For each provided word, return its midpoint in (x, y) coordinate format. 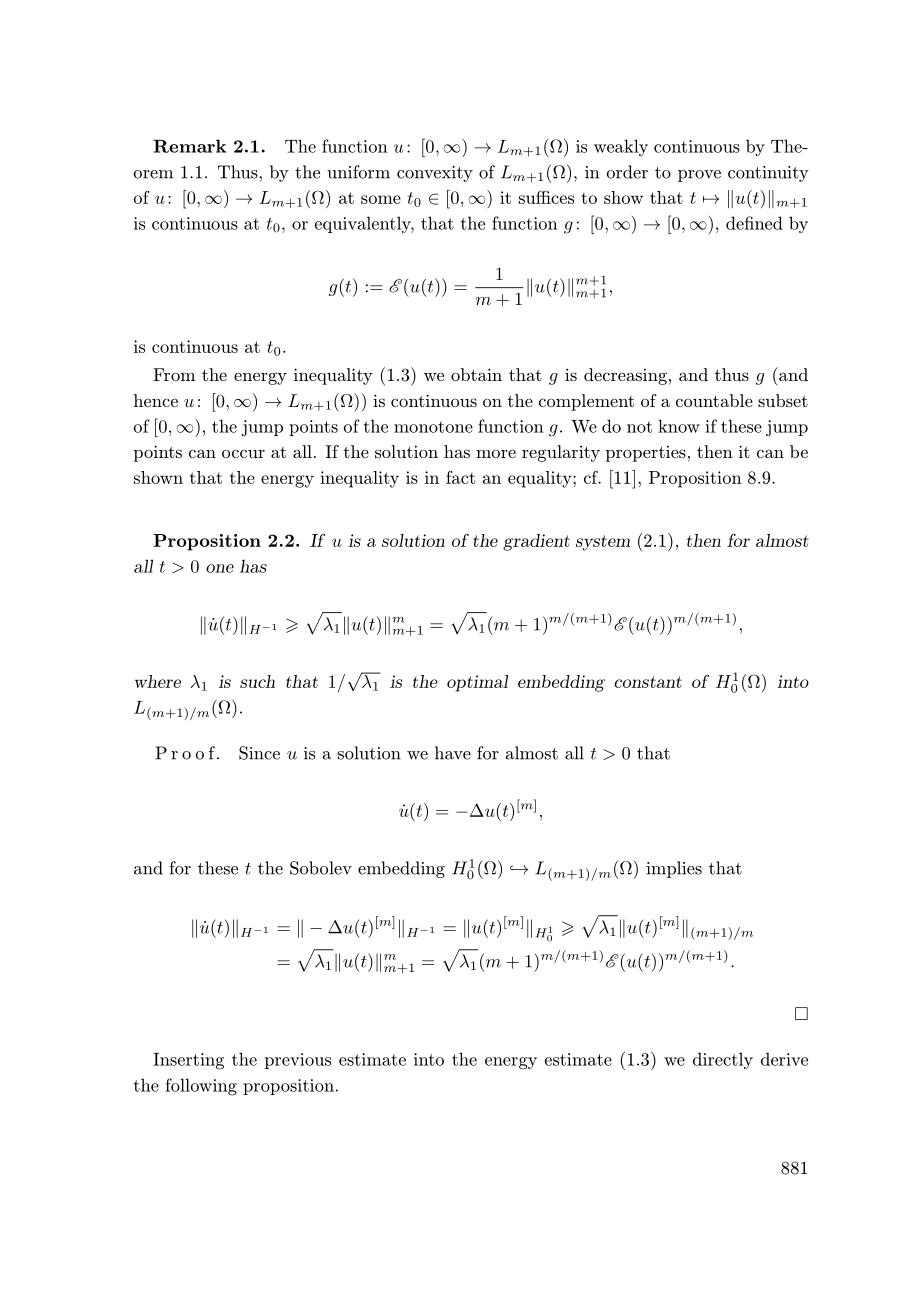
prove (699, 176)
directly (723, 1061)
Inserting (188, 1061)
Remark (189, 146)
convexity (435, 174)
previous (298, 1061)
